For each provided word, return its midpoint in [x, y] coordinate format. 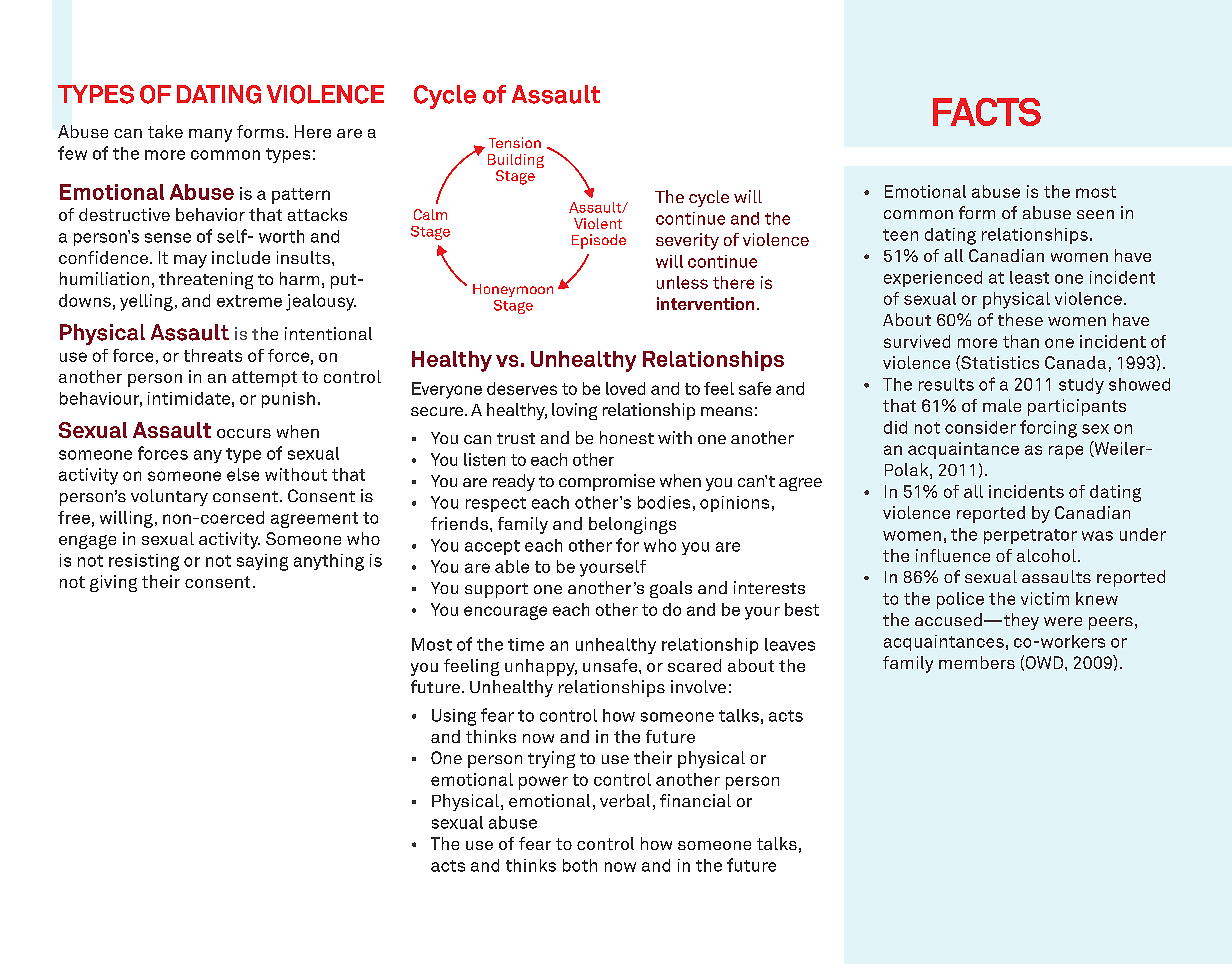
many [210, 135]
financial [695, 800]
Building [516, 162]
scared [694, 665]
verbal [625, 800]
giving [113, 583]
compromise [607, 482]
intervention [705, 303]
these [1020, 319]
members [977, 662]
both [580, 865]
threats [213, 355]
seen [1095, 214]
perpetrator [1030, 536]
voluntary [169, 497]
